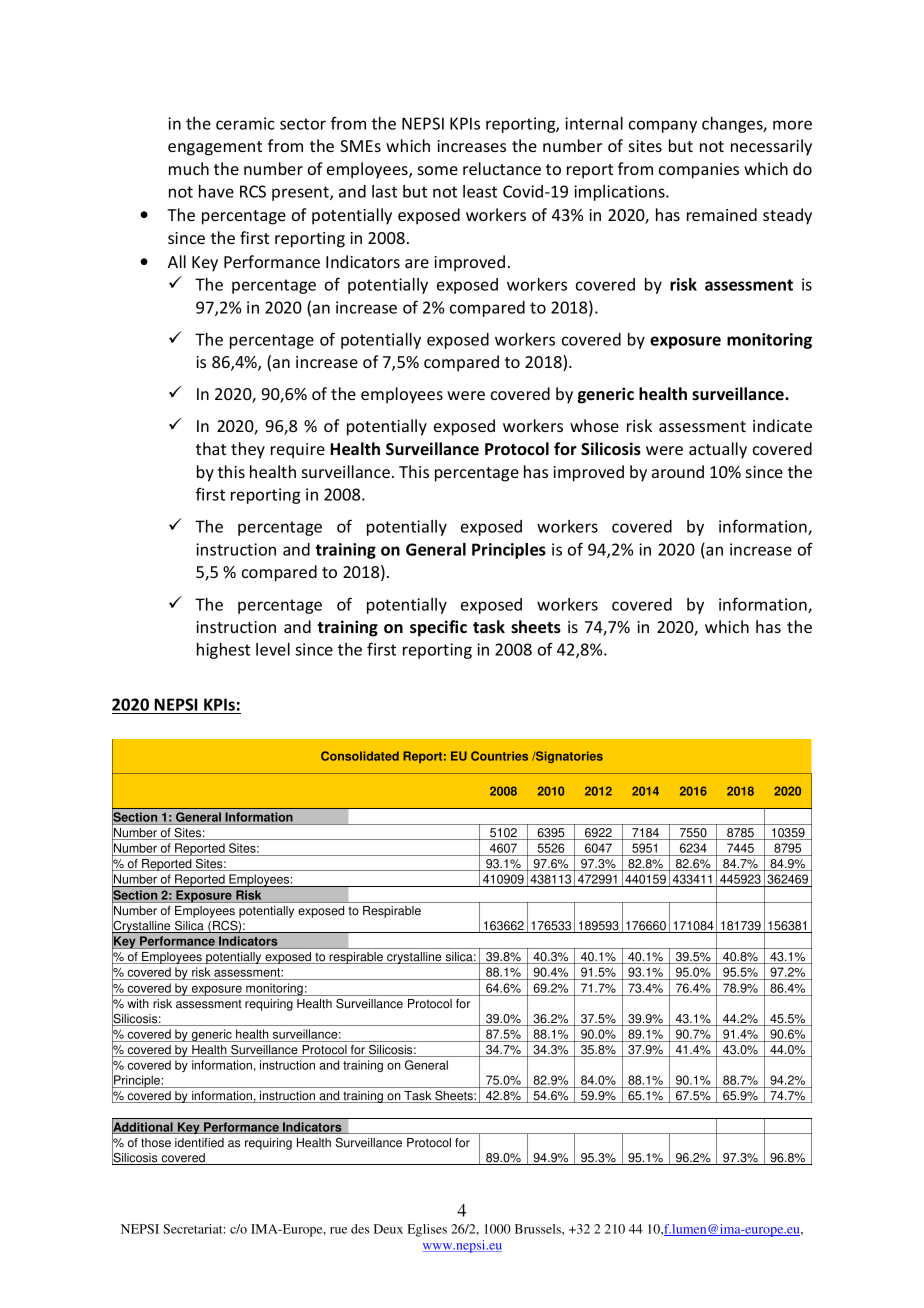 The image size is (924, 1308). What do you see at coordinates (211, 448) in the screenshot?
I see `that` at bounding box center [211, 448].
